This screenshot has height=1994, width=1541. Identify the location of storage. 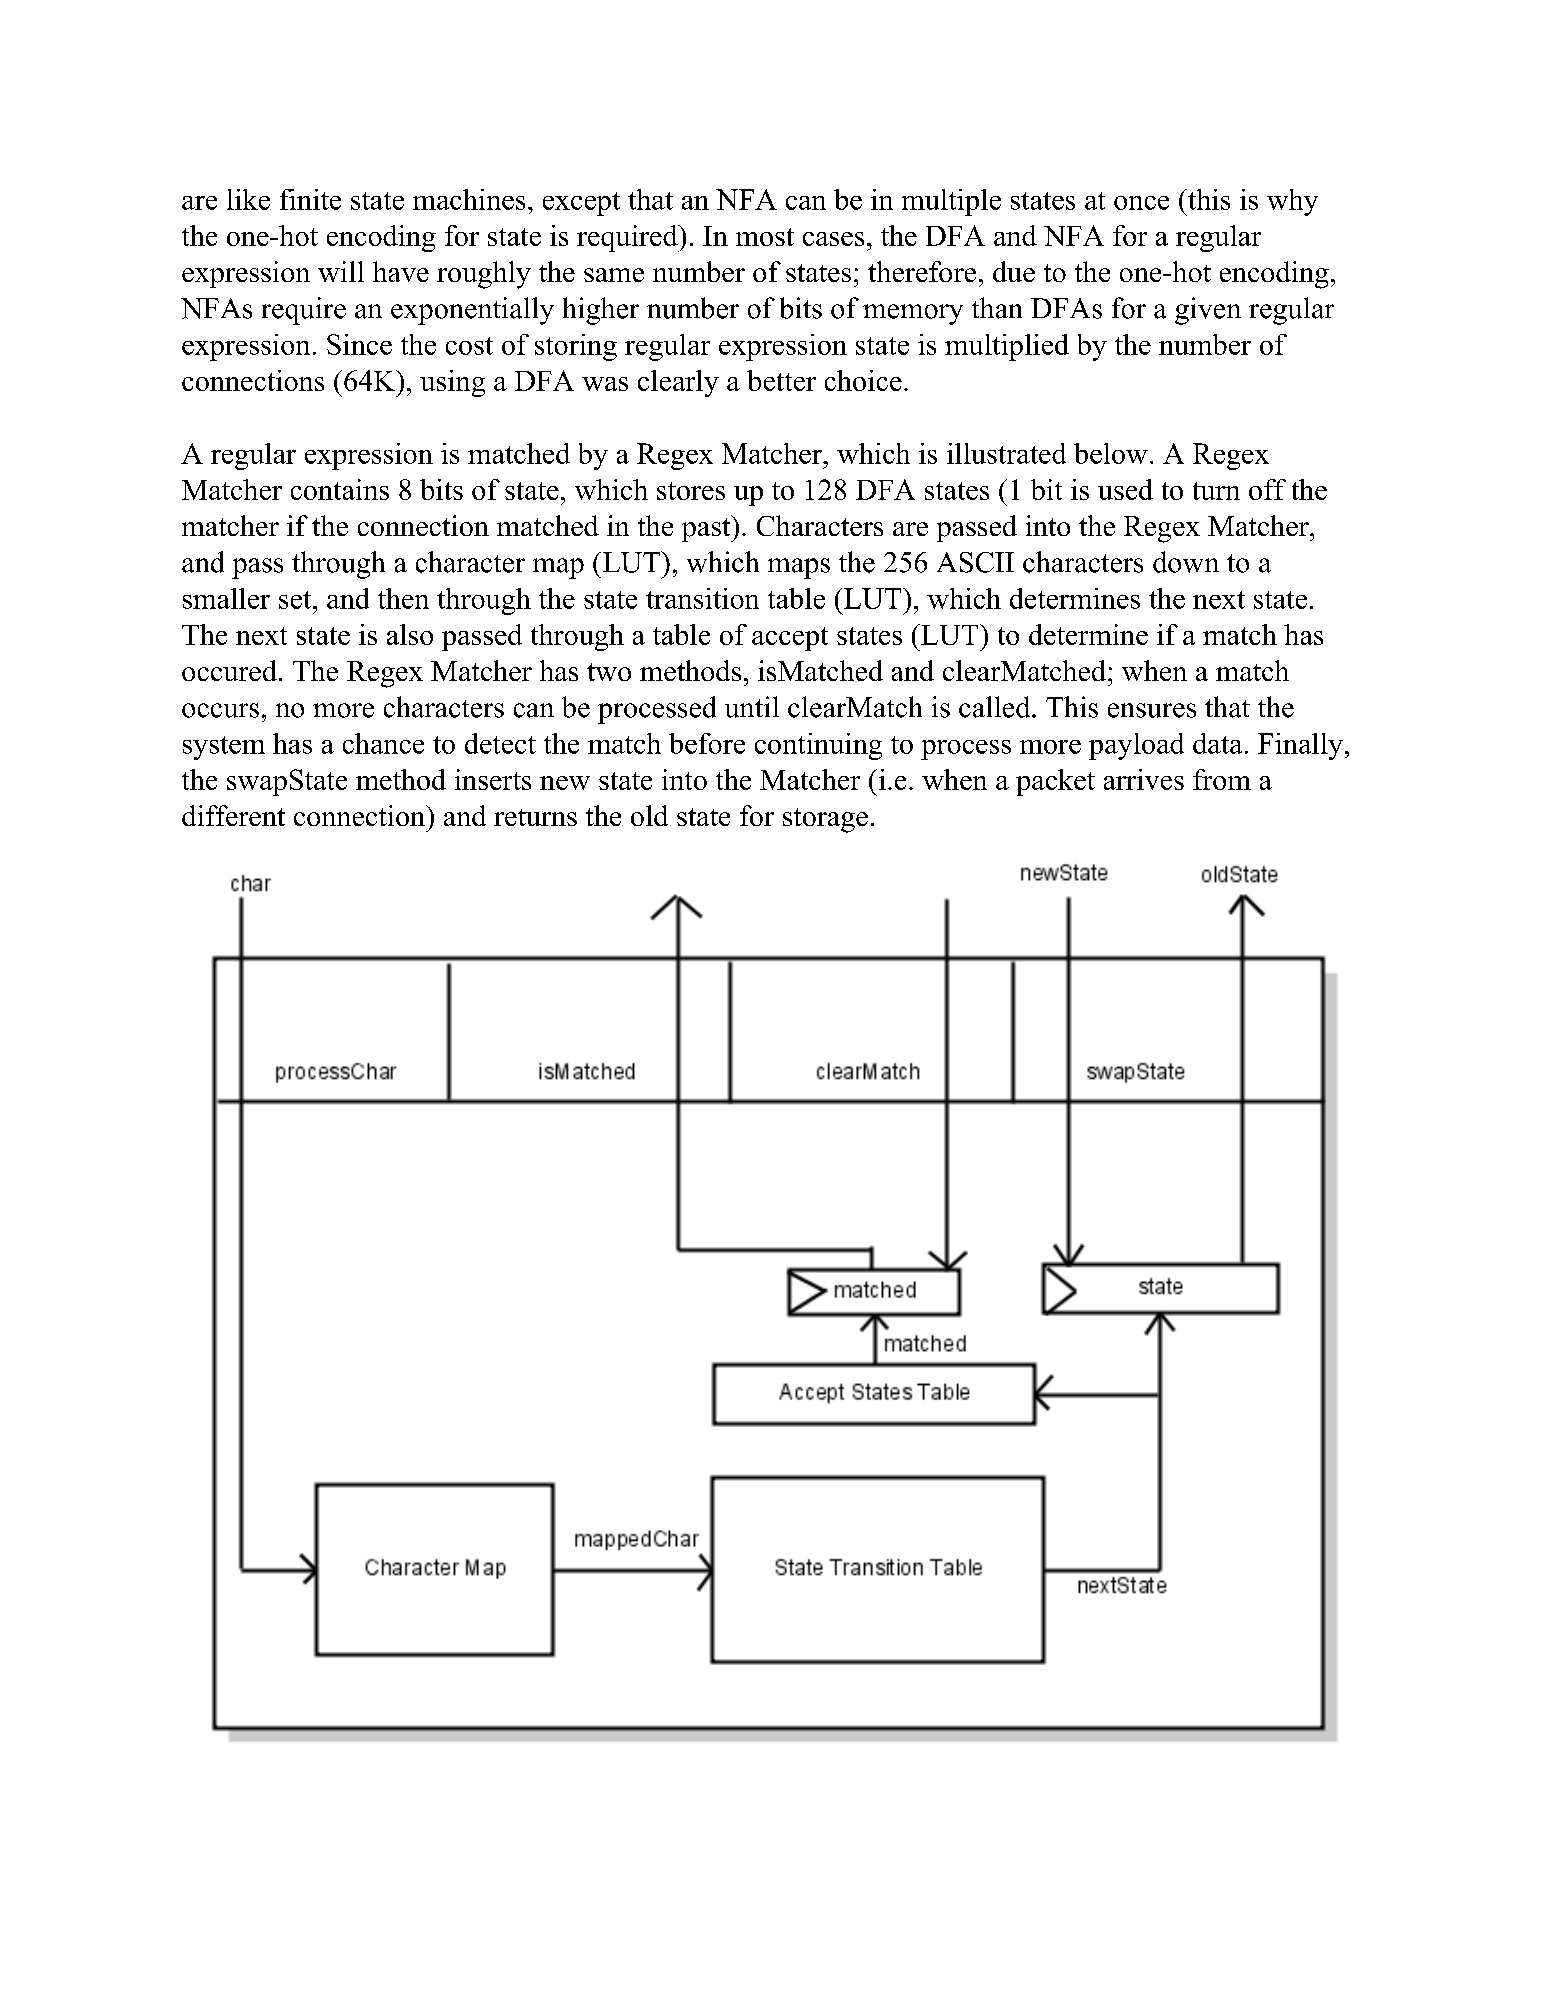
(825, 820).
